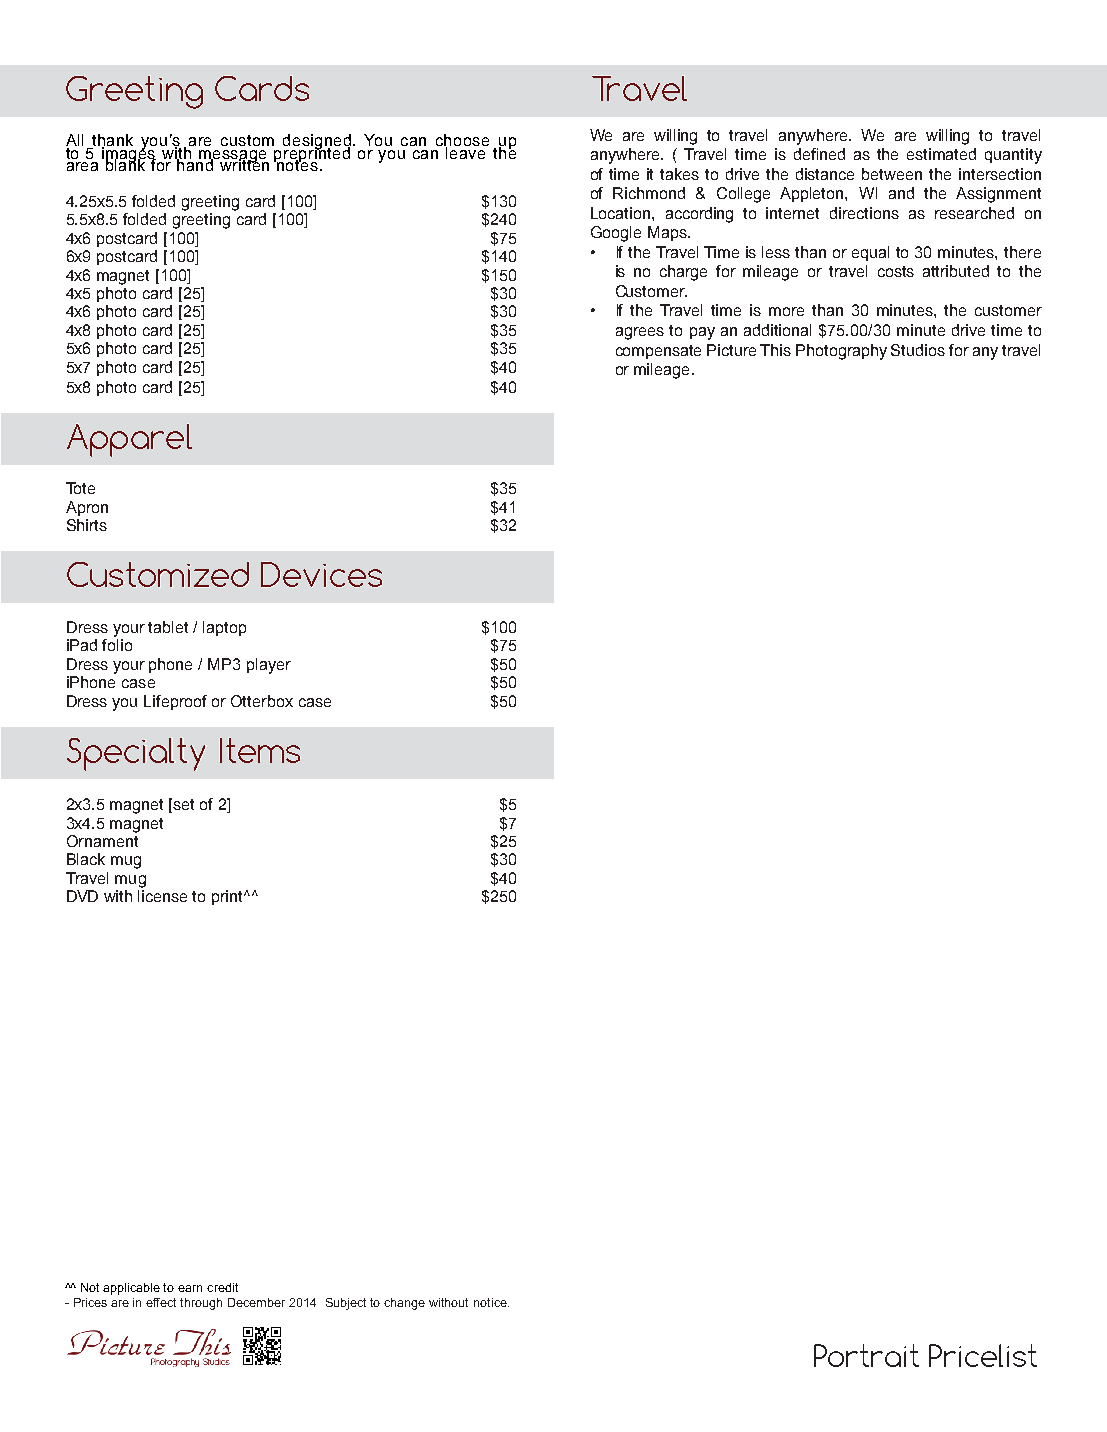  Describe the element at coordinates (196, 164) in the screenshot. I see `hand` at that location.
